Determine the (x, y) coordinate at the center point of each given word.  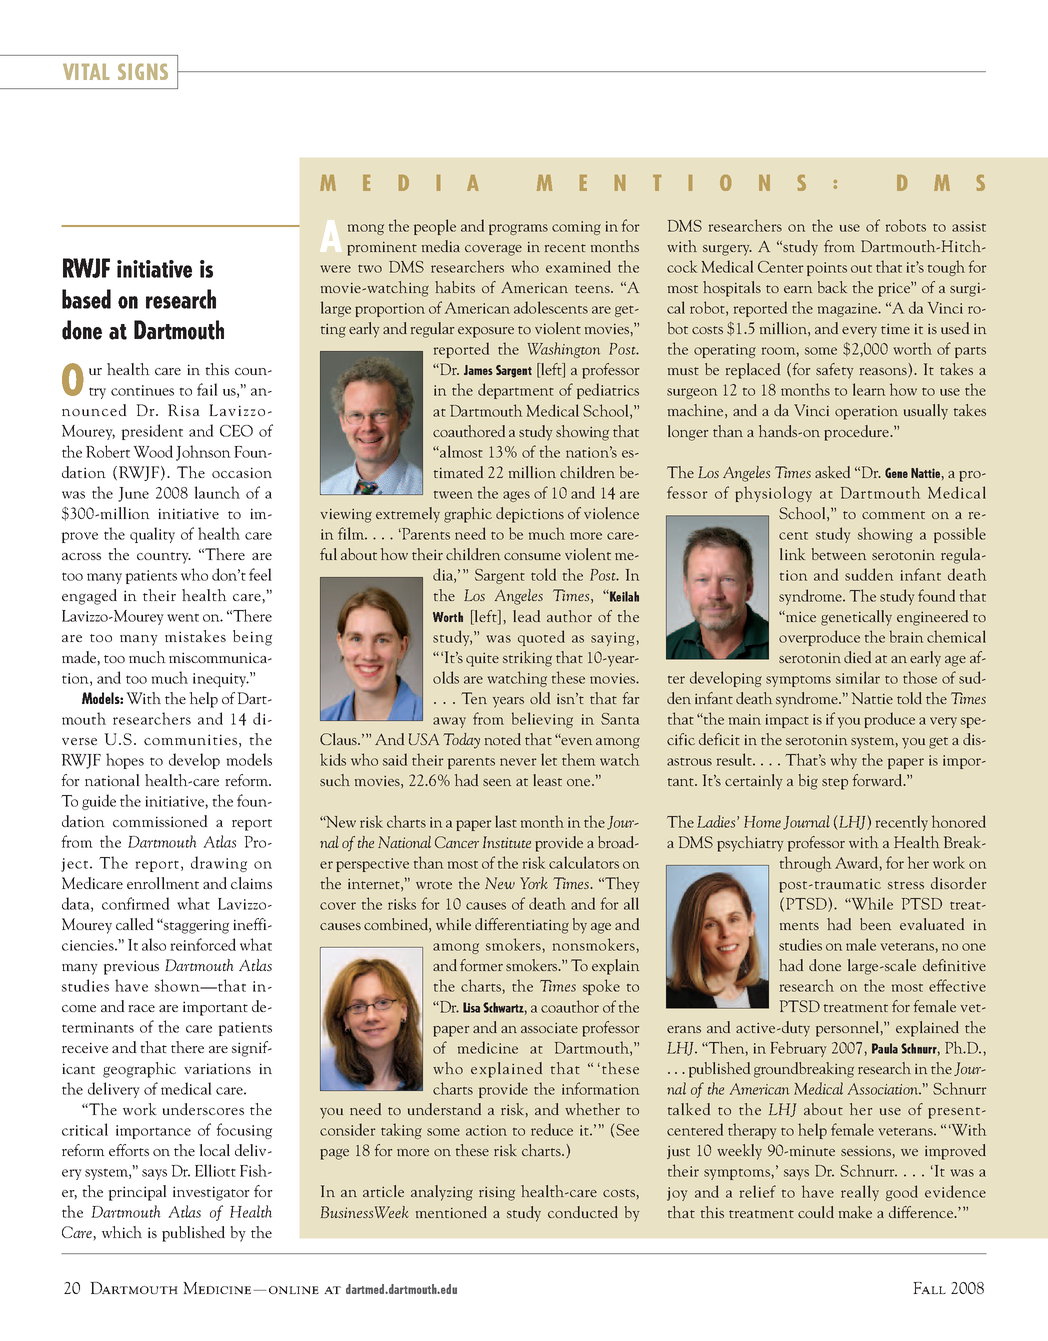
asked (832, 472)
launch (217, 492)
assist (969, 226)
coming (576, 228)
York (534, 883)
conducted (583, 1212)
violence (611, 513)
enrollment (163, 883)
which (122, 1232)
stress (906, 885)
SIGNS (143, 72)
